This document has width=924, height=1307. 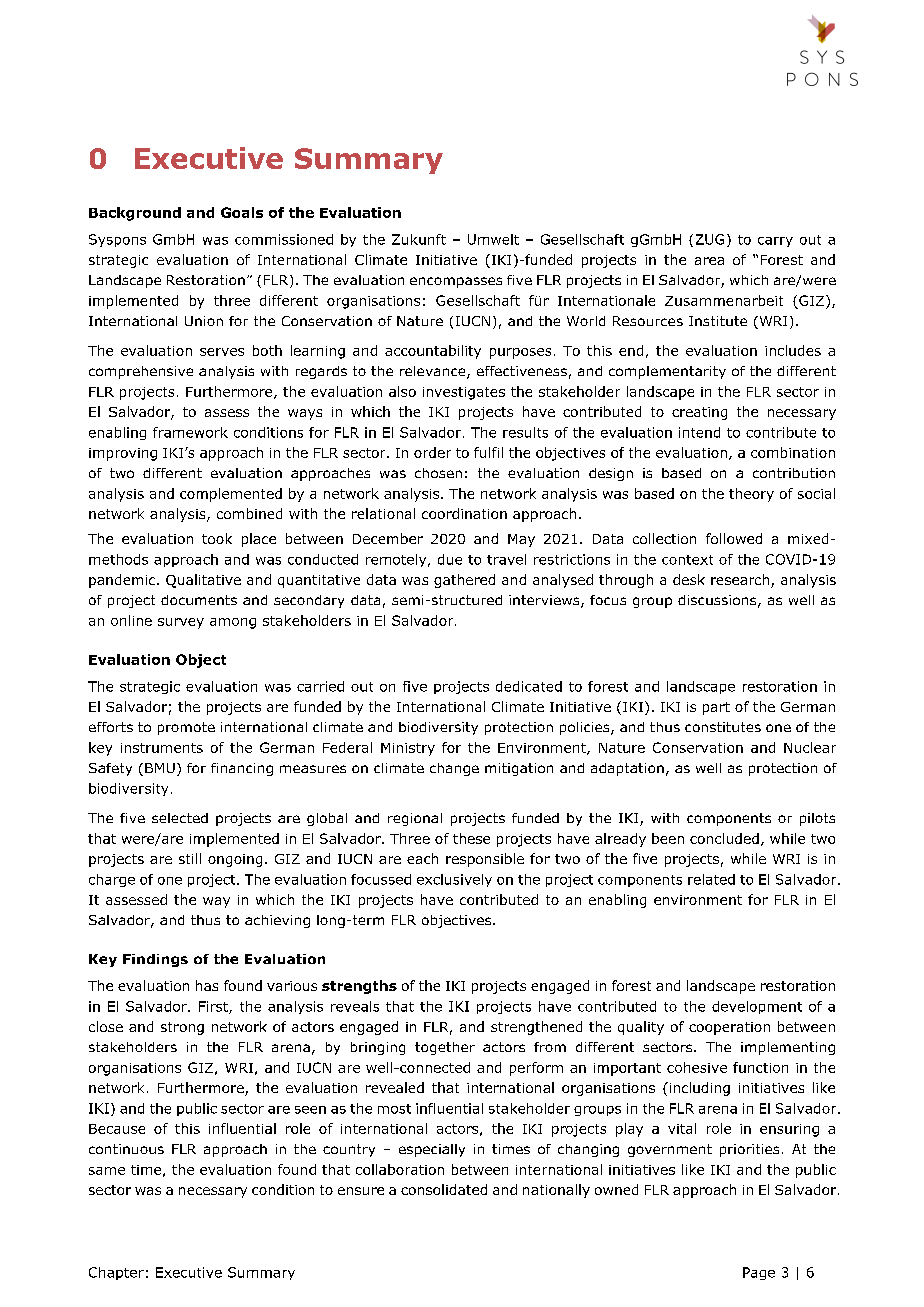 What do you see at coordinates (456, 282) in the document?
I see `encompasses` at bounding box center [456, 282].
